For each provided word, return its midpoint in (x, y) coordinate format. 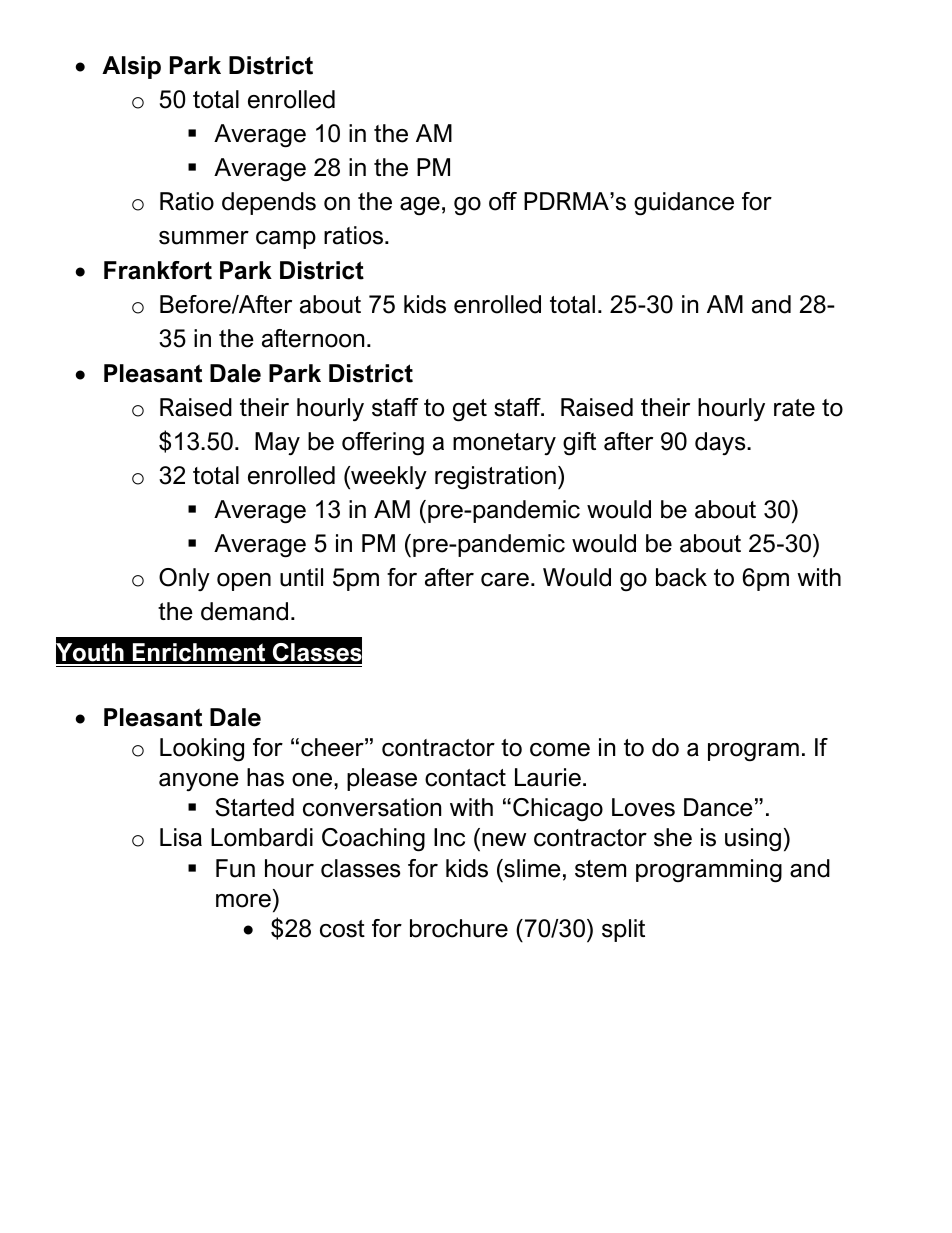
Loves (643, 807)
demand (244, 611)
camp (286, 240)
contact (465, 778)
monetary (504, 444)
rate (794, 408)
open (244, 582)
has (265, 777)
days (721, 444)
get (470, 410)
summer (204, 238)
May (277, 444)
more (243, 901)
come (560, 750)
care (505, 580)
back (681, 577)
